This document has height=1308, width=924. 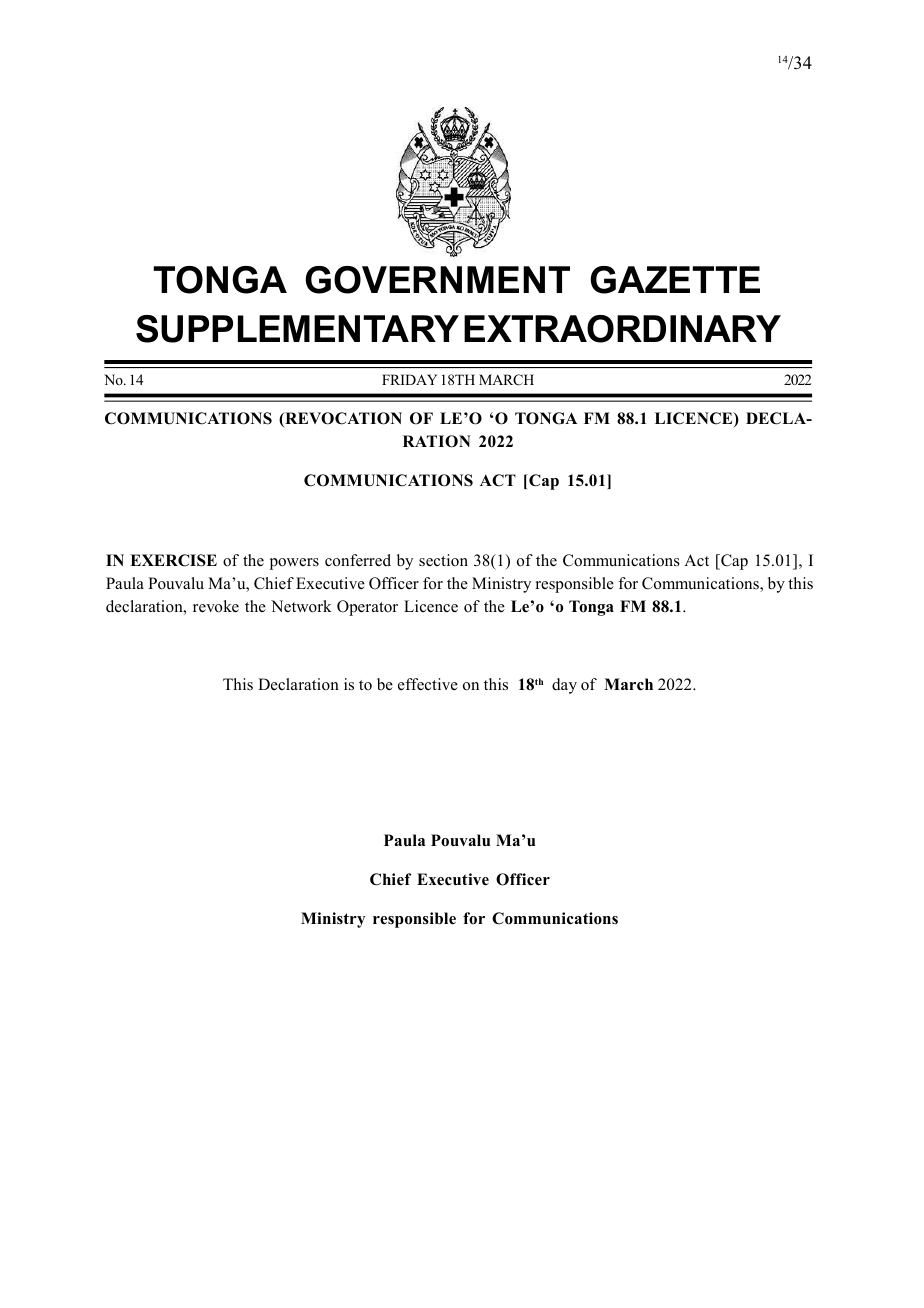 What do you see at coordinates (622, 329) in the document?
I see `EXTRAORDINARY` at bounding box center [622, 329].
